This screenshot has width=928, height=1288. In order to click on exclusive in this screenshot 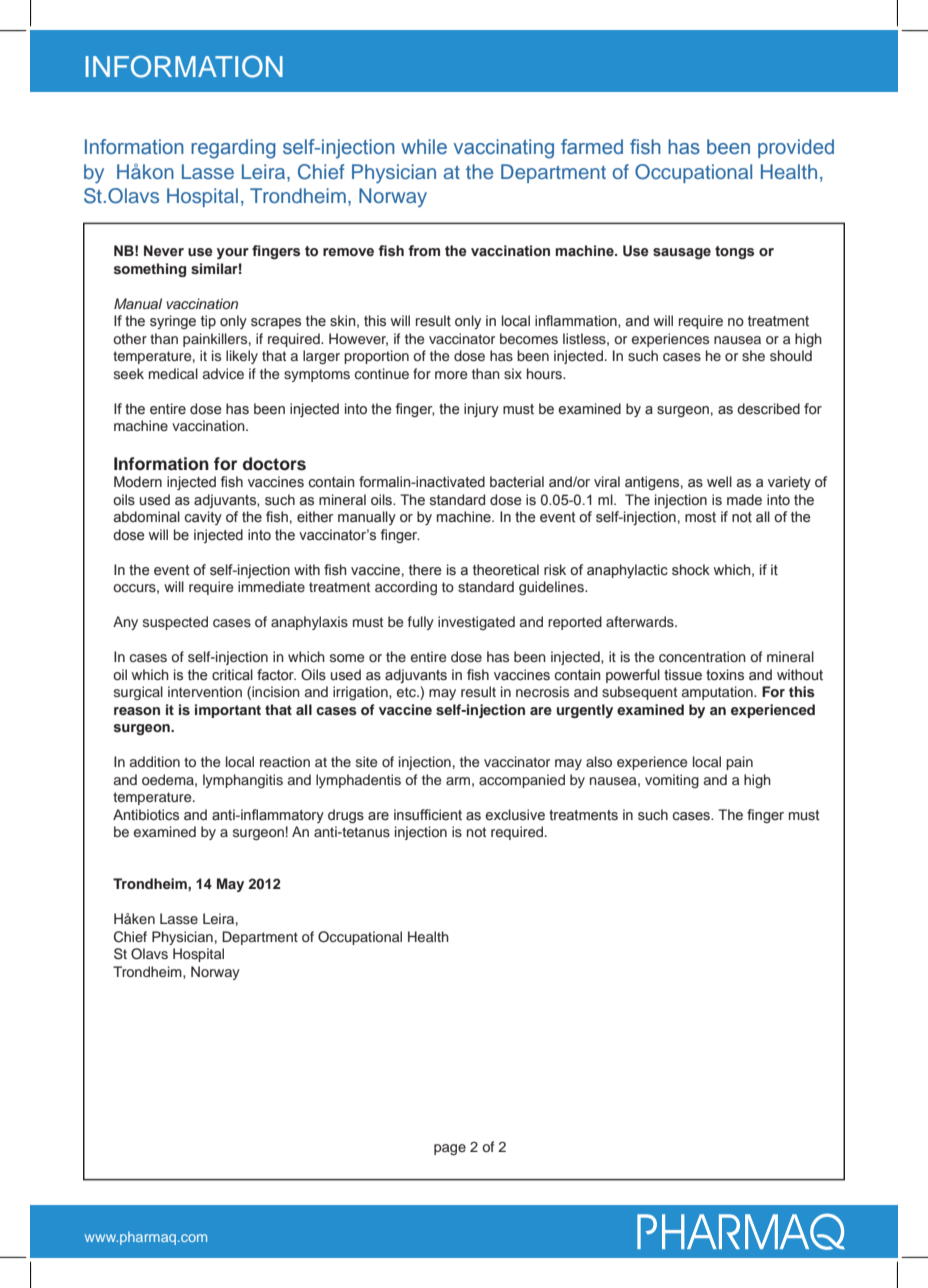, I will do `click(515, 815)`.
